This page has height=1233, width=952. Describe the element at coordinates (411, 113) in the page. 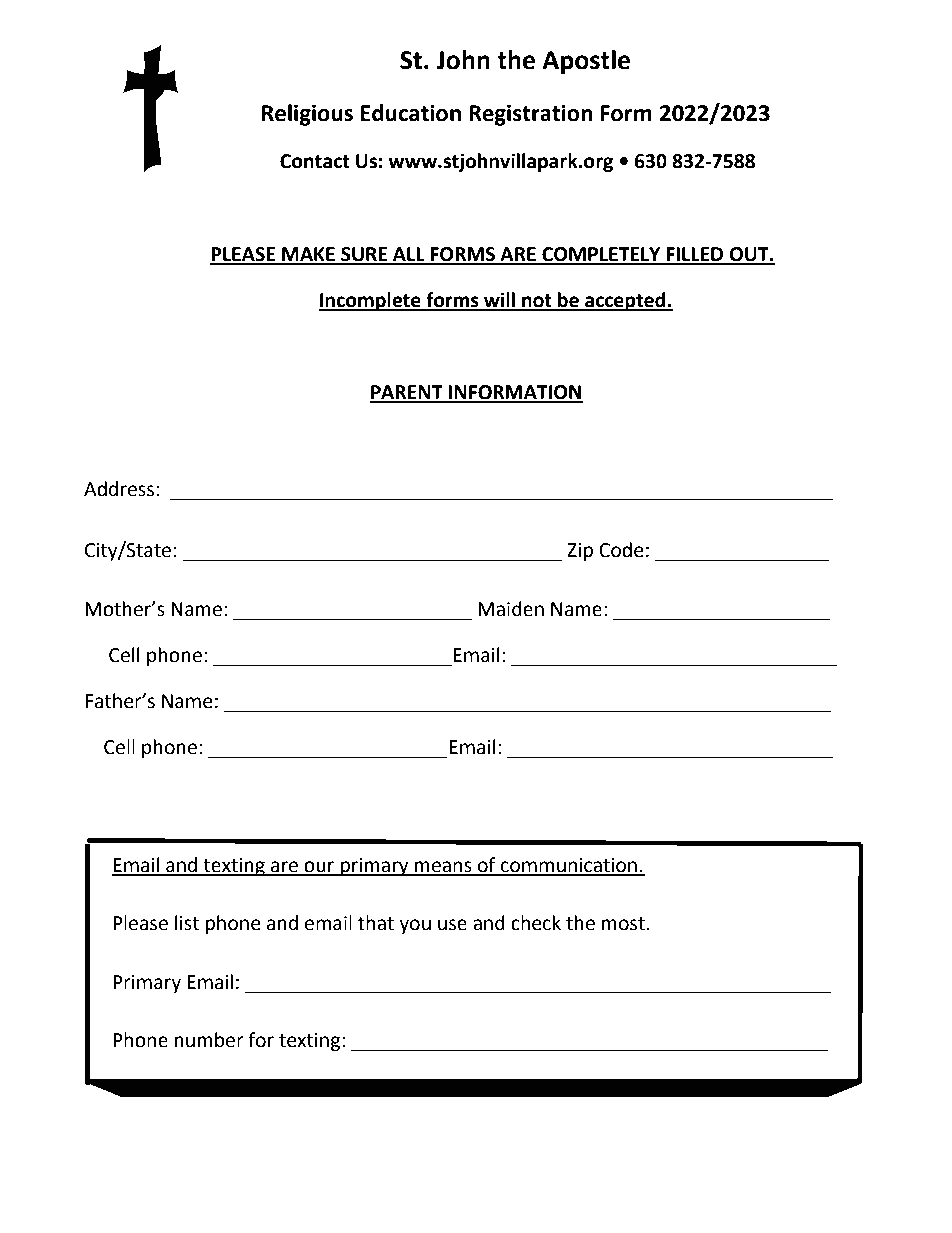

I see `Education` at that location.
